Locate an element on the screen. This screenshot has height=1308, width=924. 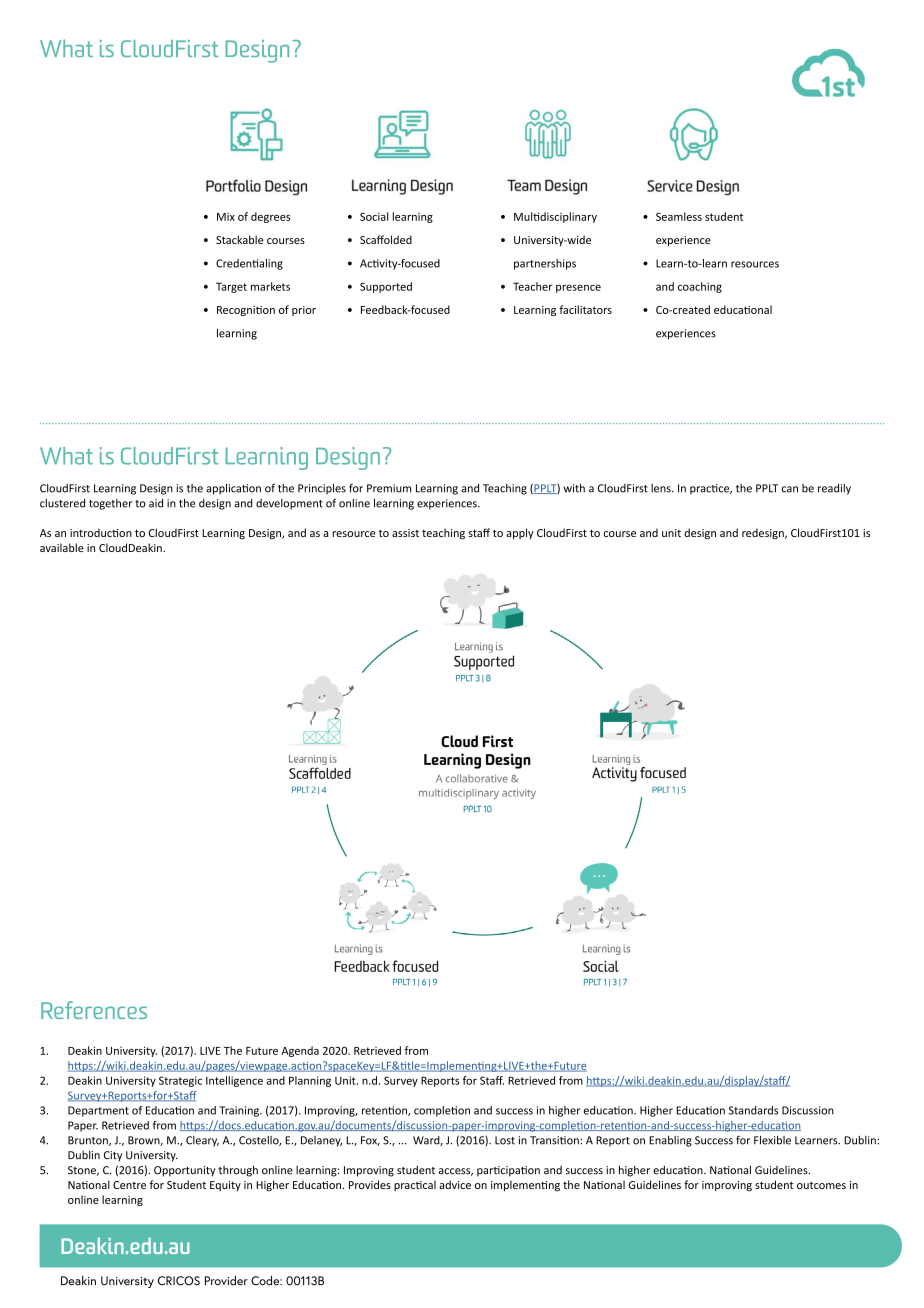
Standards is located at coordinates (753, 1110).
